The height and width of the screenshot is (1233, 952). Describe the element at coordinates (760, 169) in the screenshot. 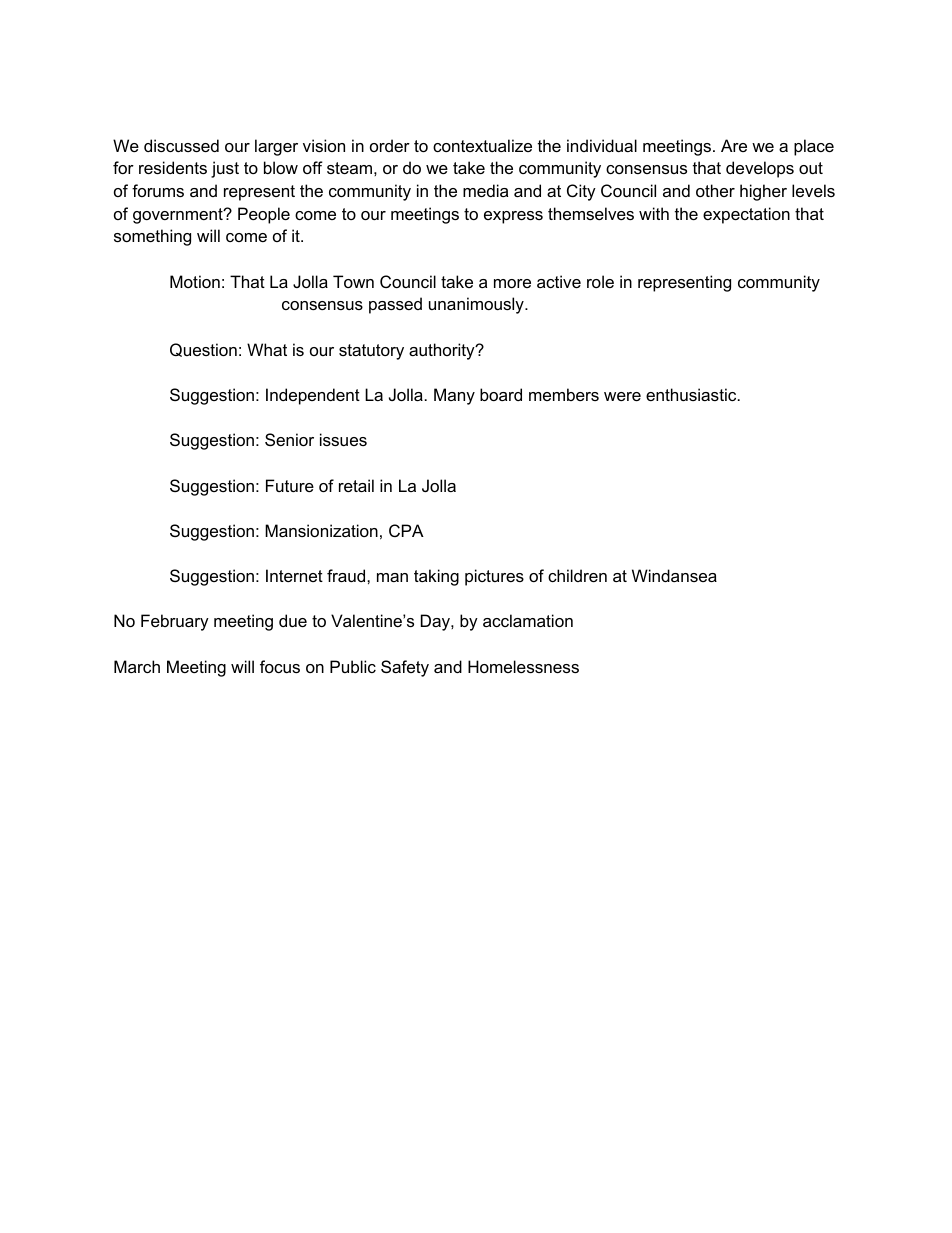

I see `develops` at that location.
